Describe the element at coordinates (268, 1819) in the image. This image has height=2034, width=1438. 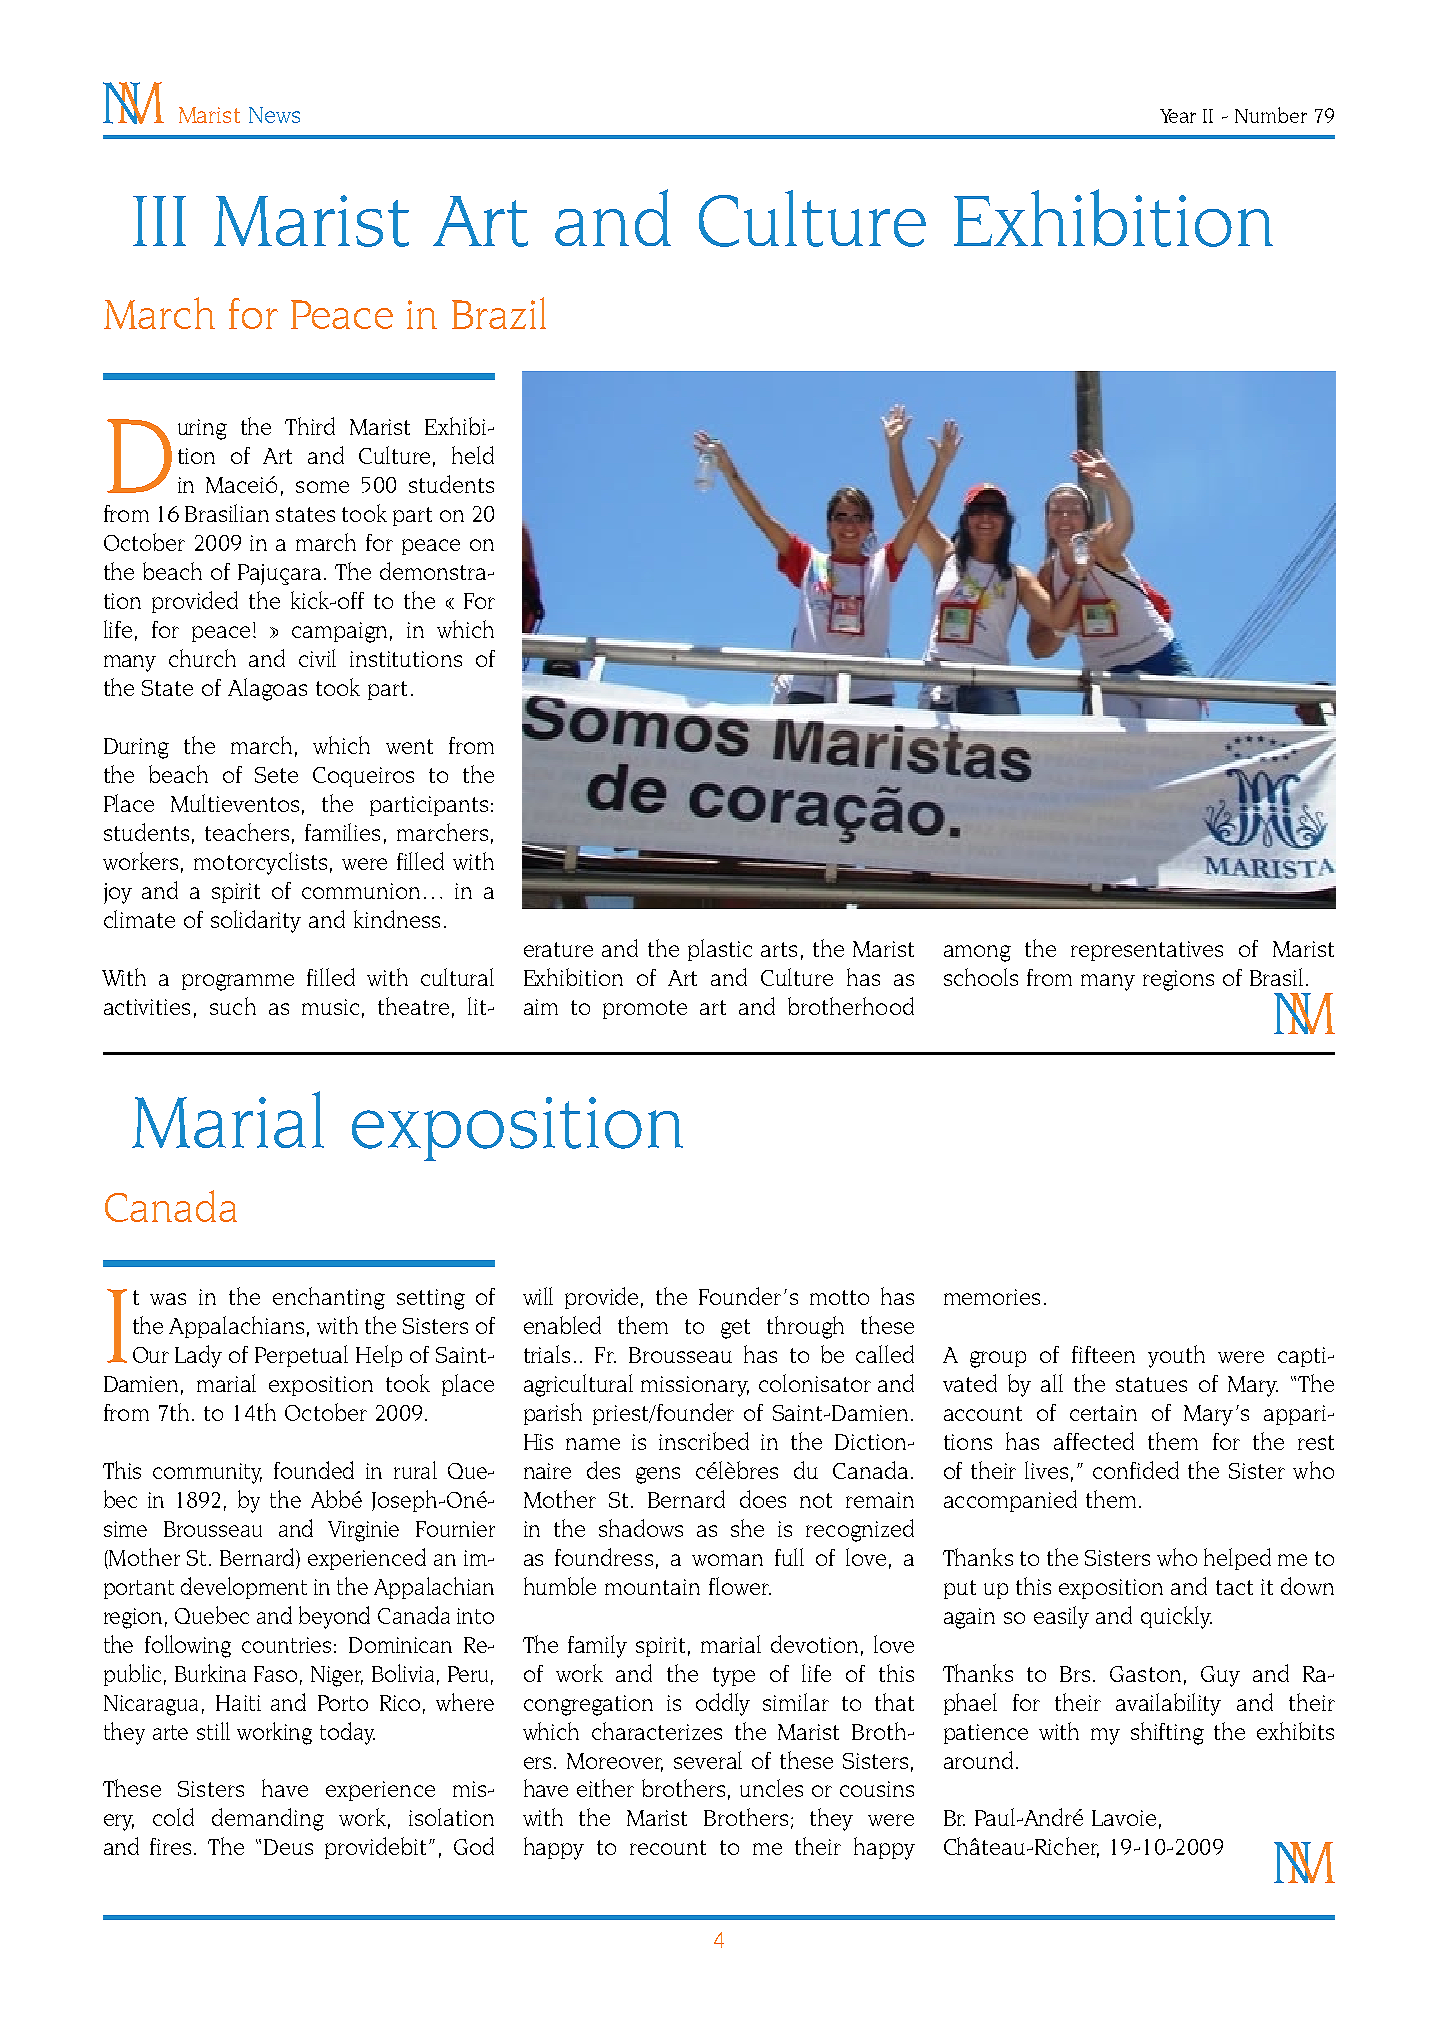
I see `demanding` at that location.
